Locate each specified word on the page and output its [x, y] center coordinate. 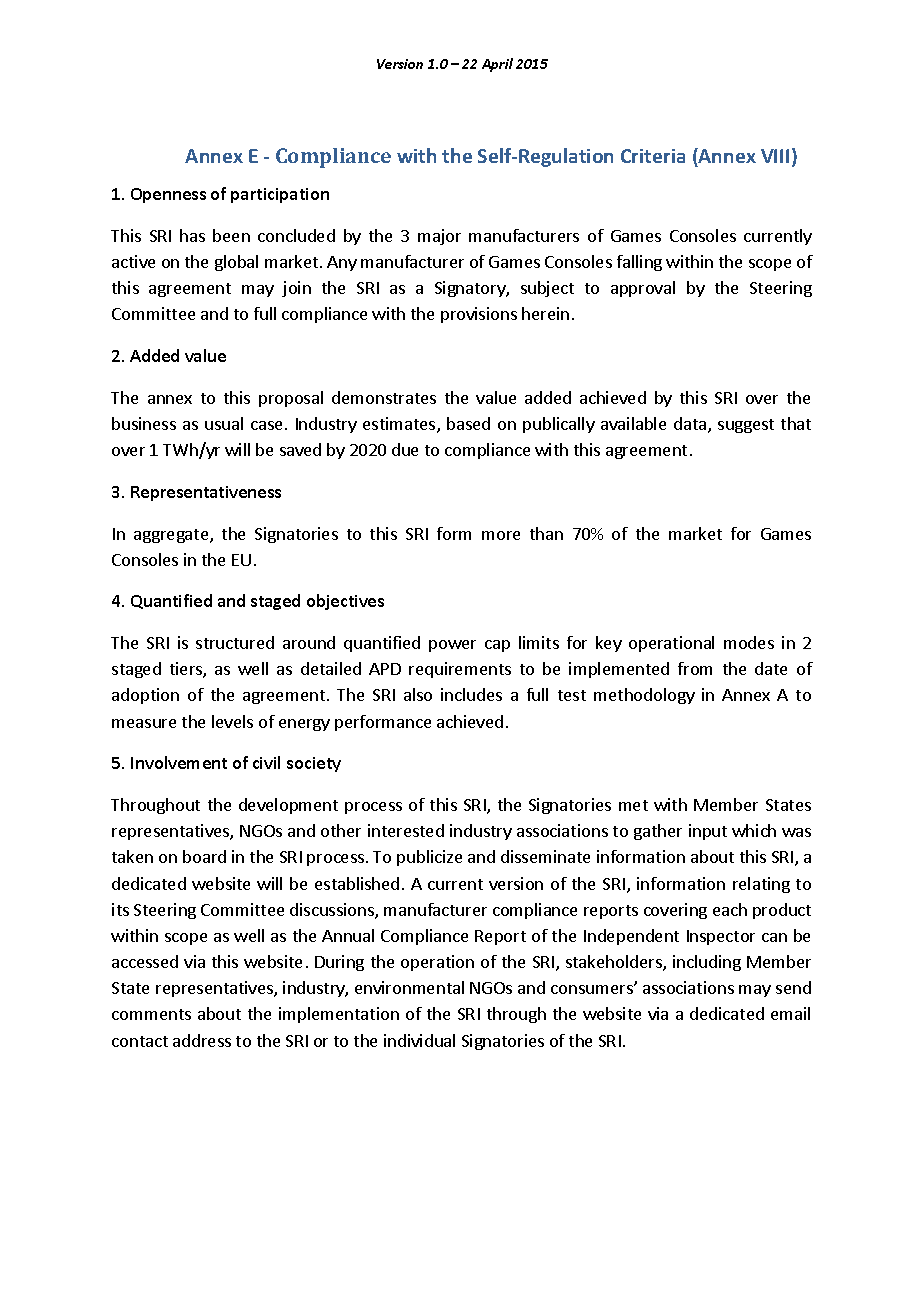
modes [749, 642]
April [497, 65]
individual [419, 1040]
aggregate [172, 536]
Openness [168, 195]
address [202, 1040]
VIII [775, 156]
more [501, 535]
